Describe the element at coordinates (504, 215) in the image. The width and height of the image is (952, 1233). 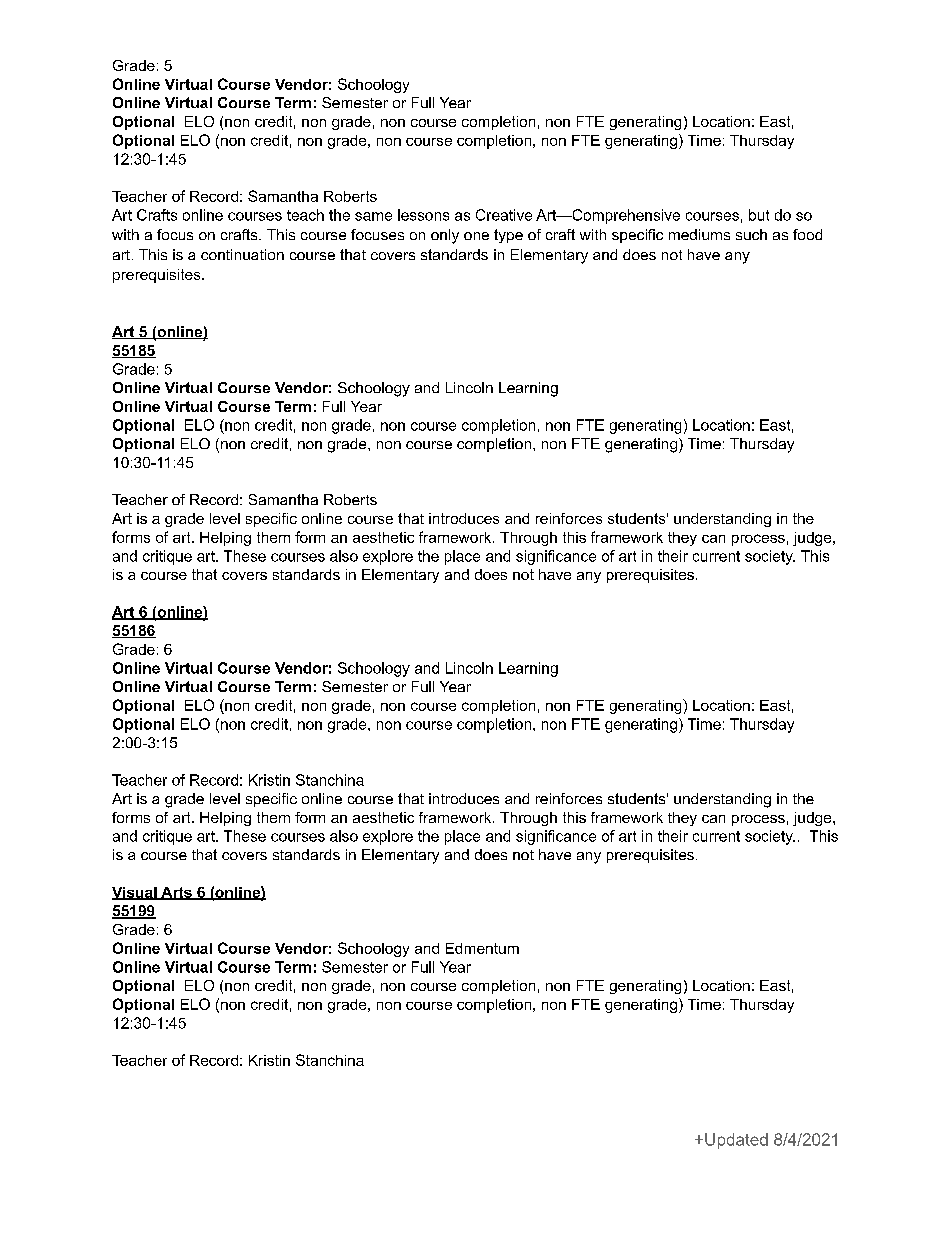
I see `Creative` at that location.
